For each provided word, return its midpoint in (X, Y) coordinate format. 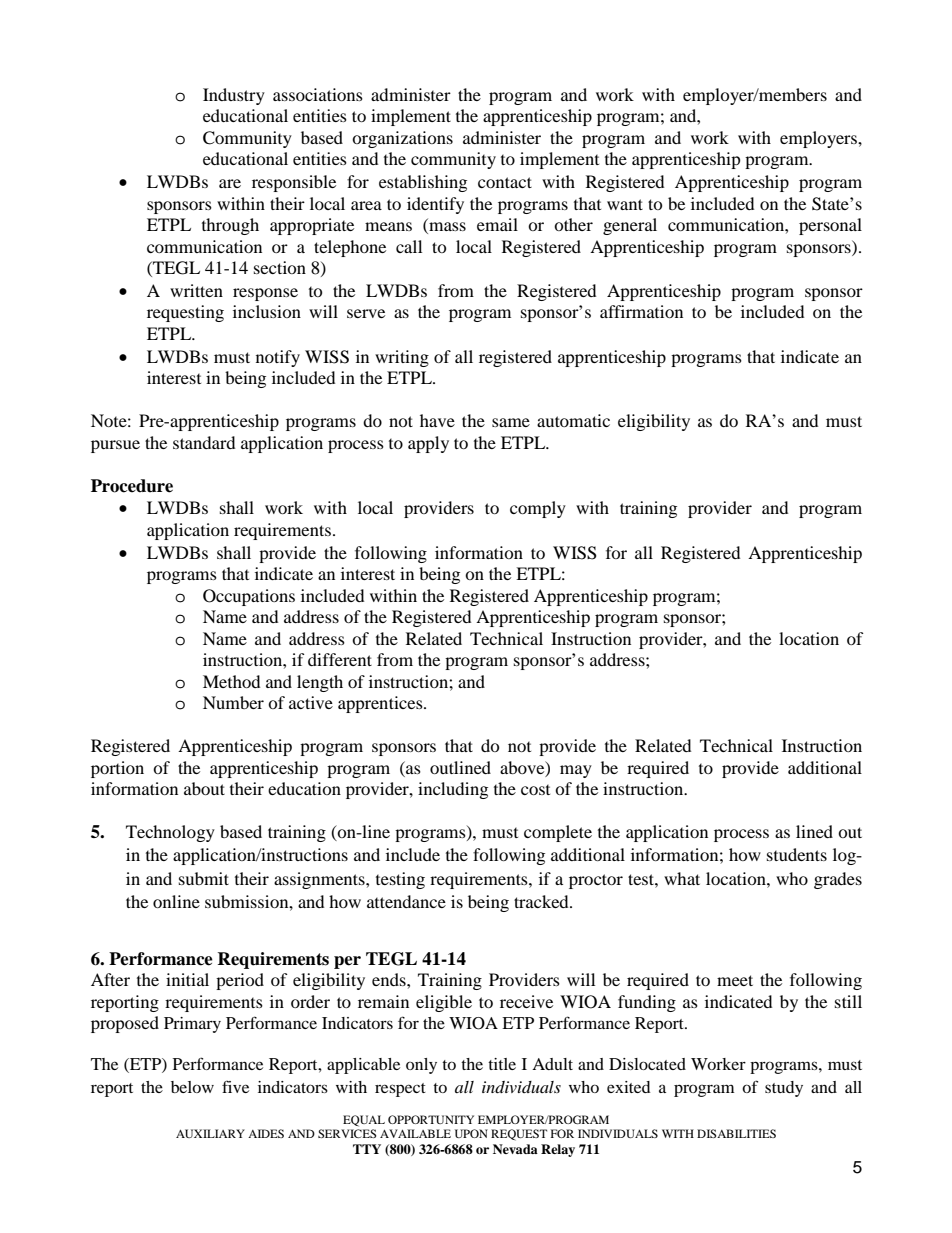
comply (538, 509)
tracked (542, 901)
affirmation (641, 311)
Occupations (249, 597)
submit (204, 878)
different (340, 659)
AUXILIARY (210, 1133)
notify (278, 358)
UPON (471, 1133)
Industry (234, 96)
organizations (402, 139)
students (797, 854)
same (511, 422)
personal (830, 226)
